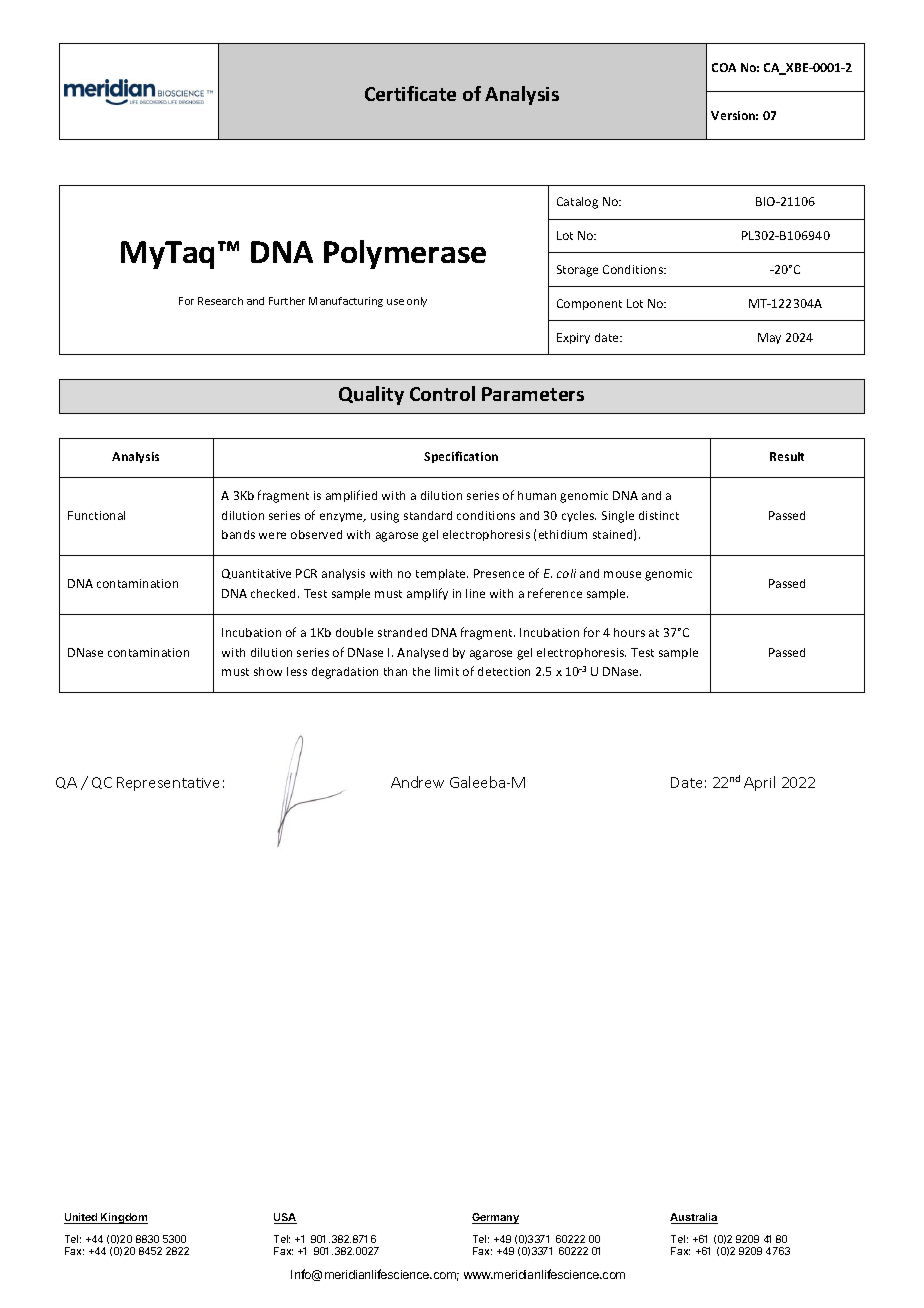 The height and width of the screenshot is (1308, 924). Describe the element at coordinates (577, 203) in the screenshot. I see `Catalog` at that location.
